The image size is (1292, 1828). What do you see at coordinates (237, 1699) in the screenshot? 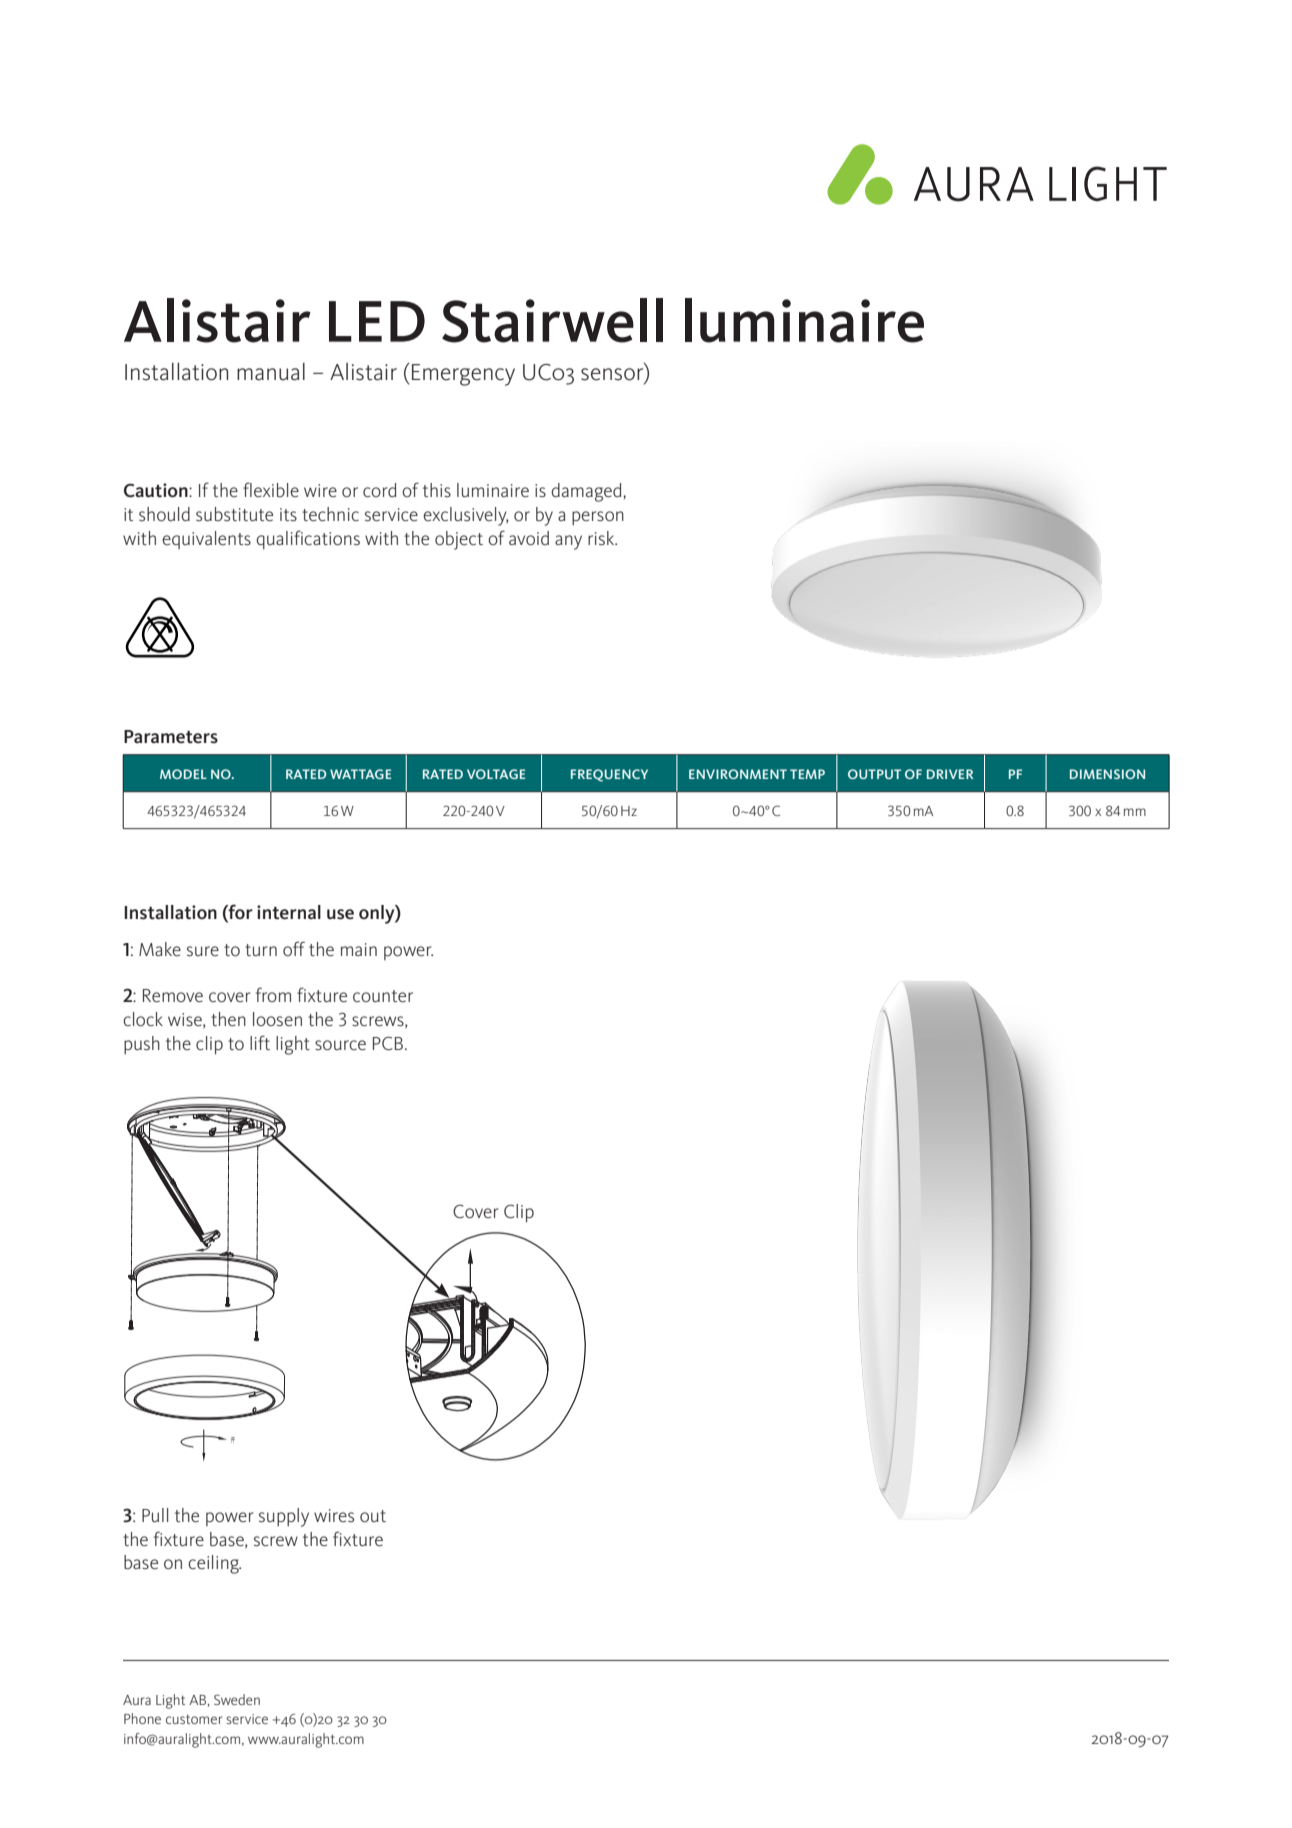
I see `Sweden` at bounding box center [237, 1699].
